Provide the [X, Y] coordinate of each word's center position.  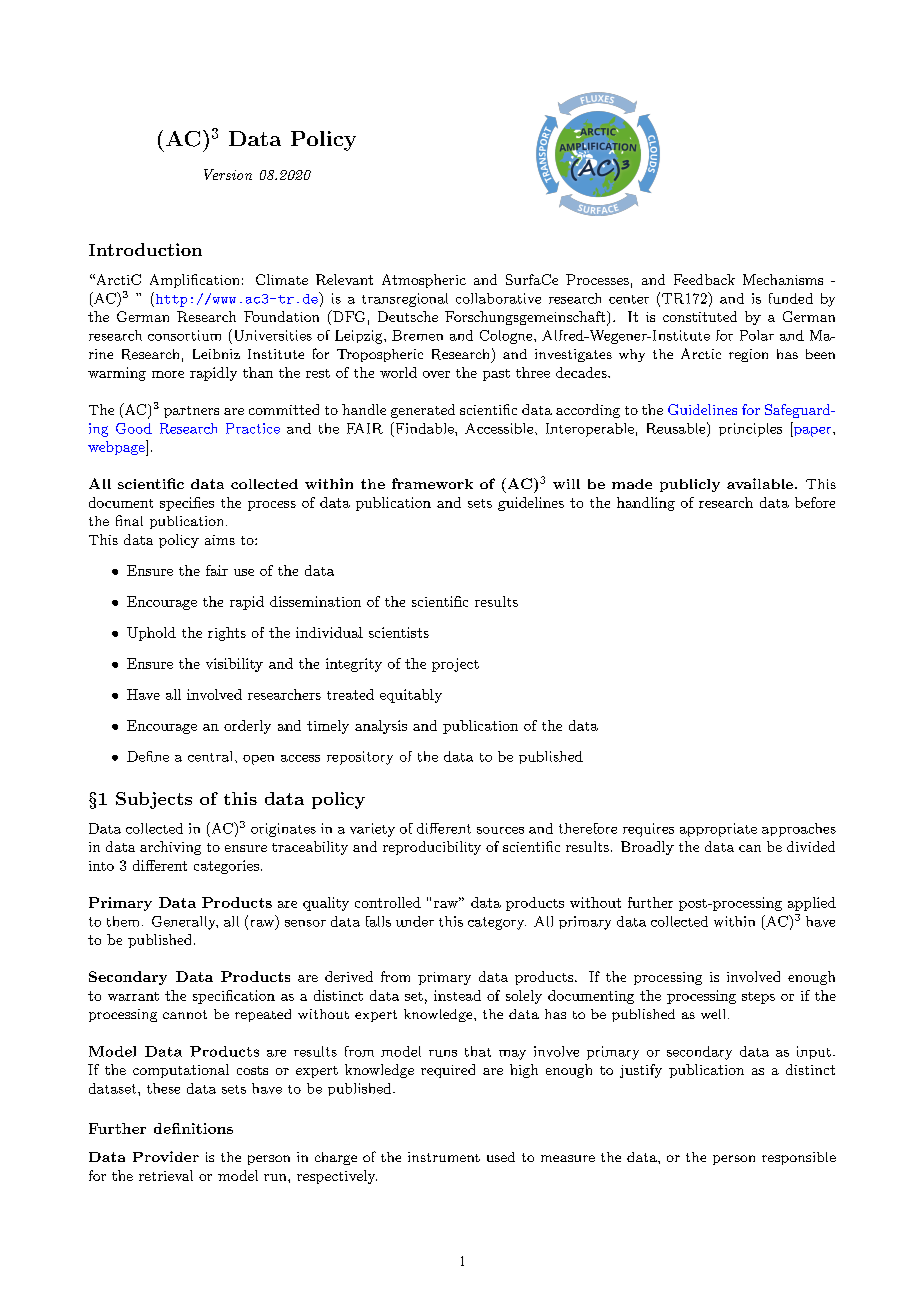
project [455, 665]
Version [228, 174]
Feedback [704, 279]
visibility [234, 665]
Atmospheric [424, 281]
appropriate [718, 830]
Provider [166, 1156]
